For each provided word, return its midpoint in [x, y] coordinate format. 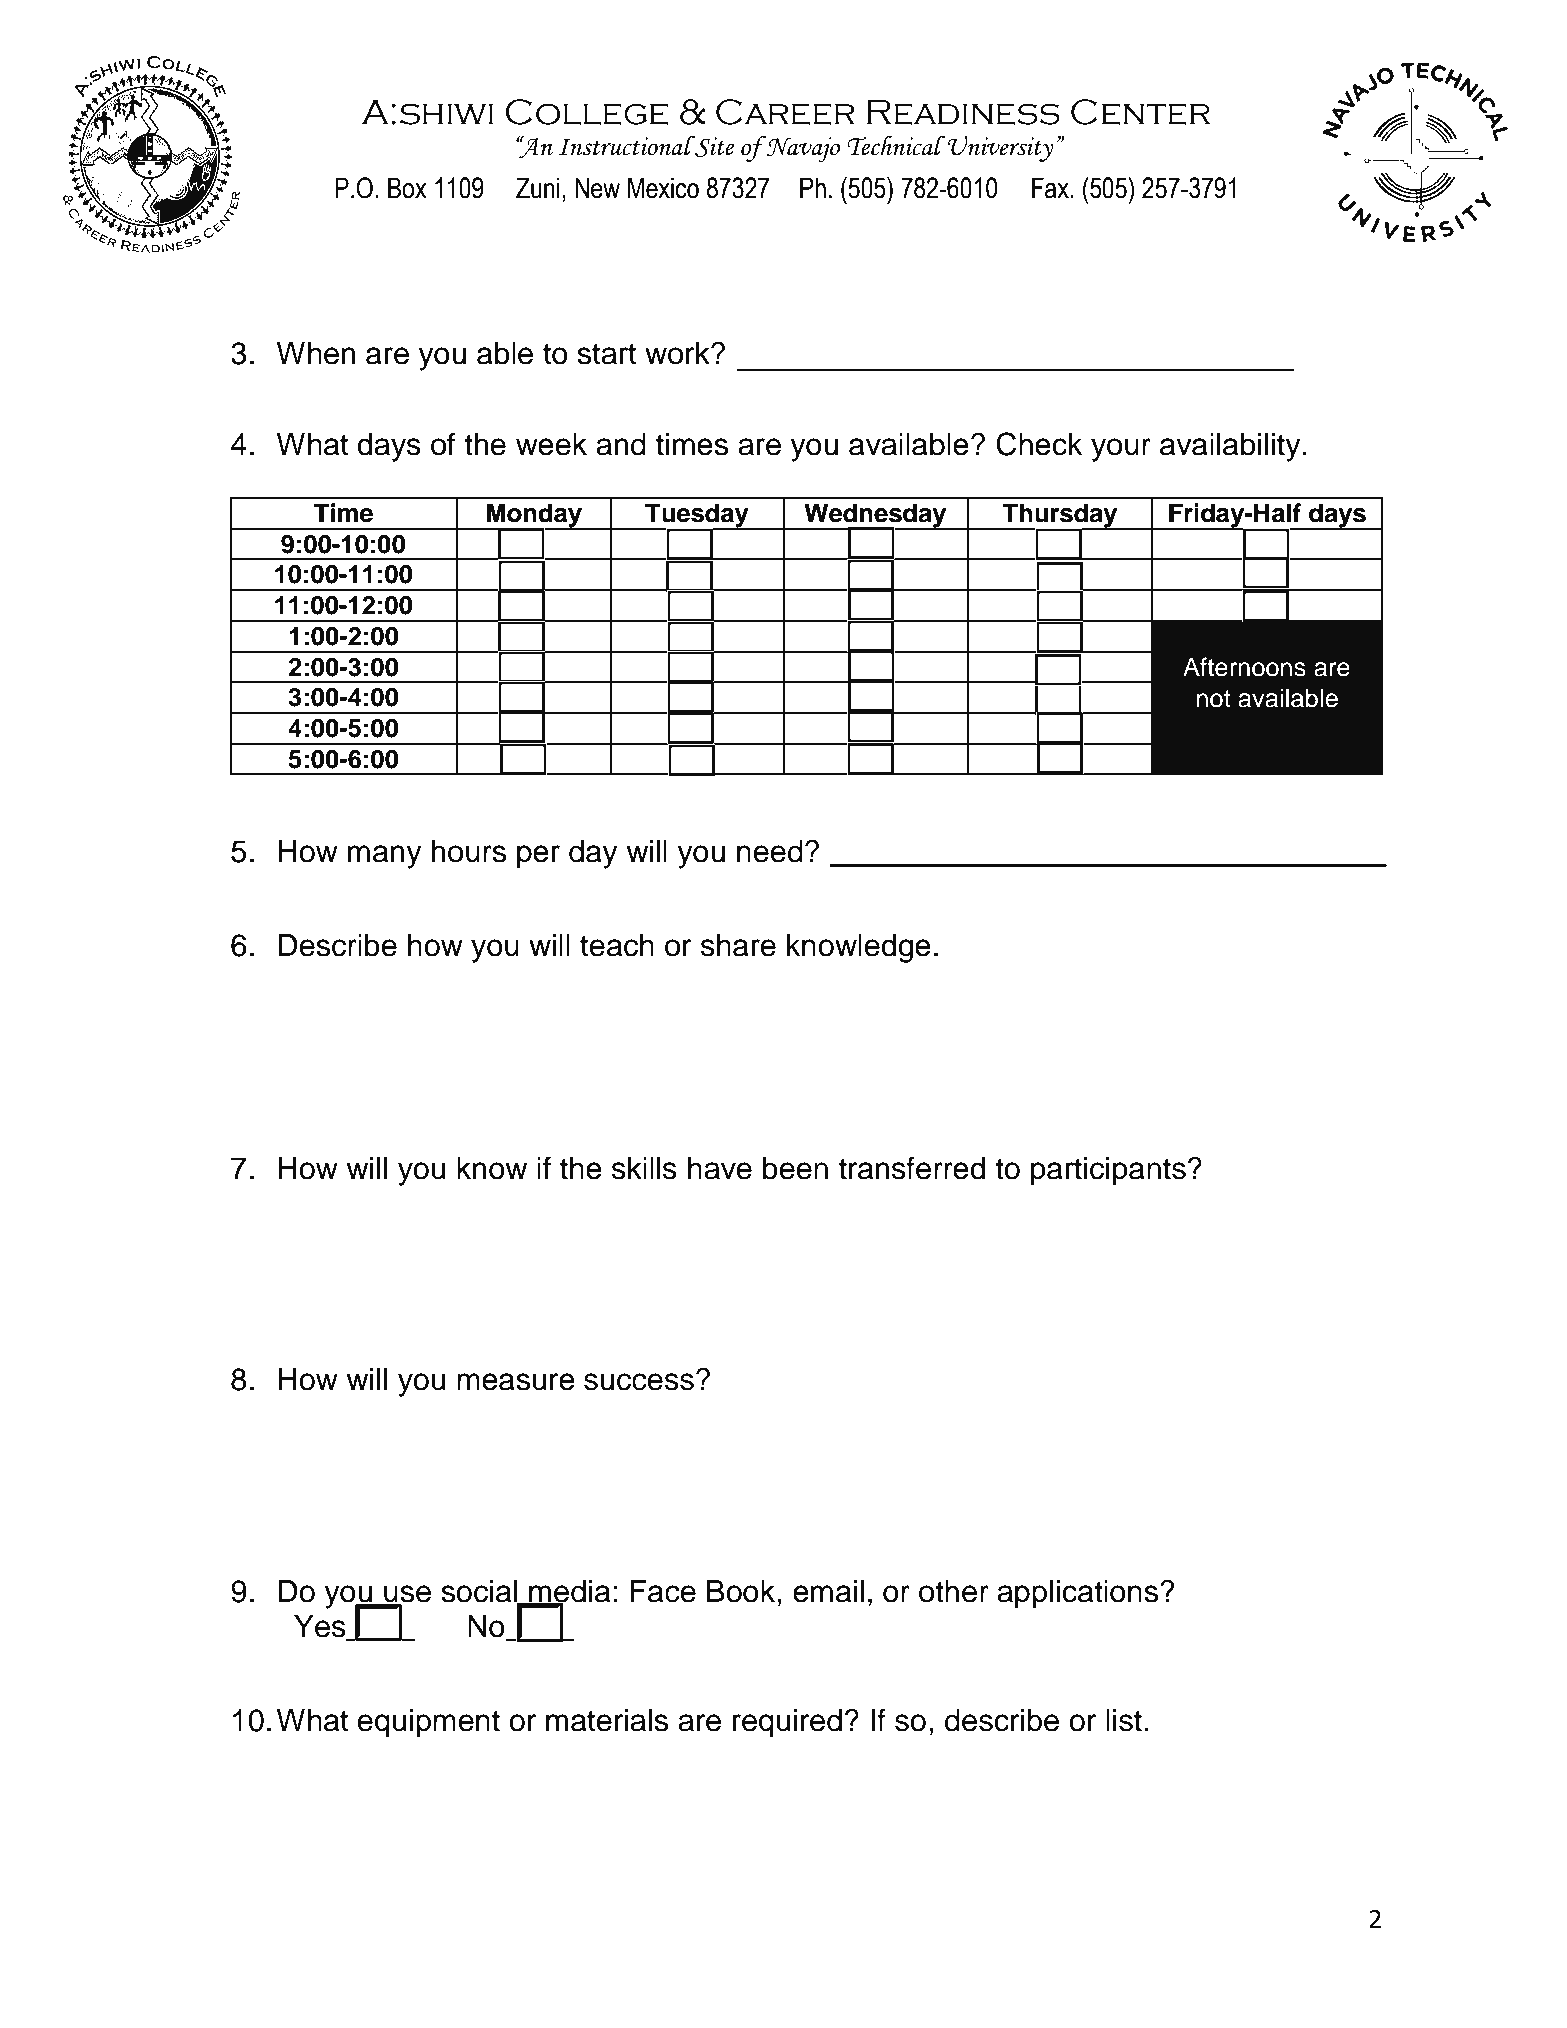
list [1124, 1720]
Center [1140, 112]
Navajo [802, 149]
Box [407, 188]
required [787, 1723]
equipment [428, 1723]
